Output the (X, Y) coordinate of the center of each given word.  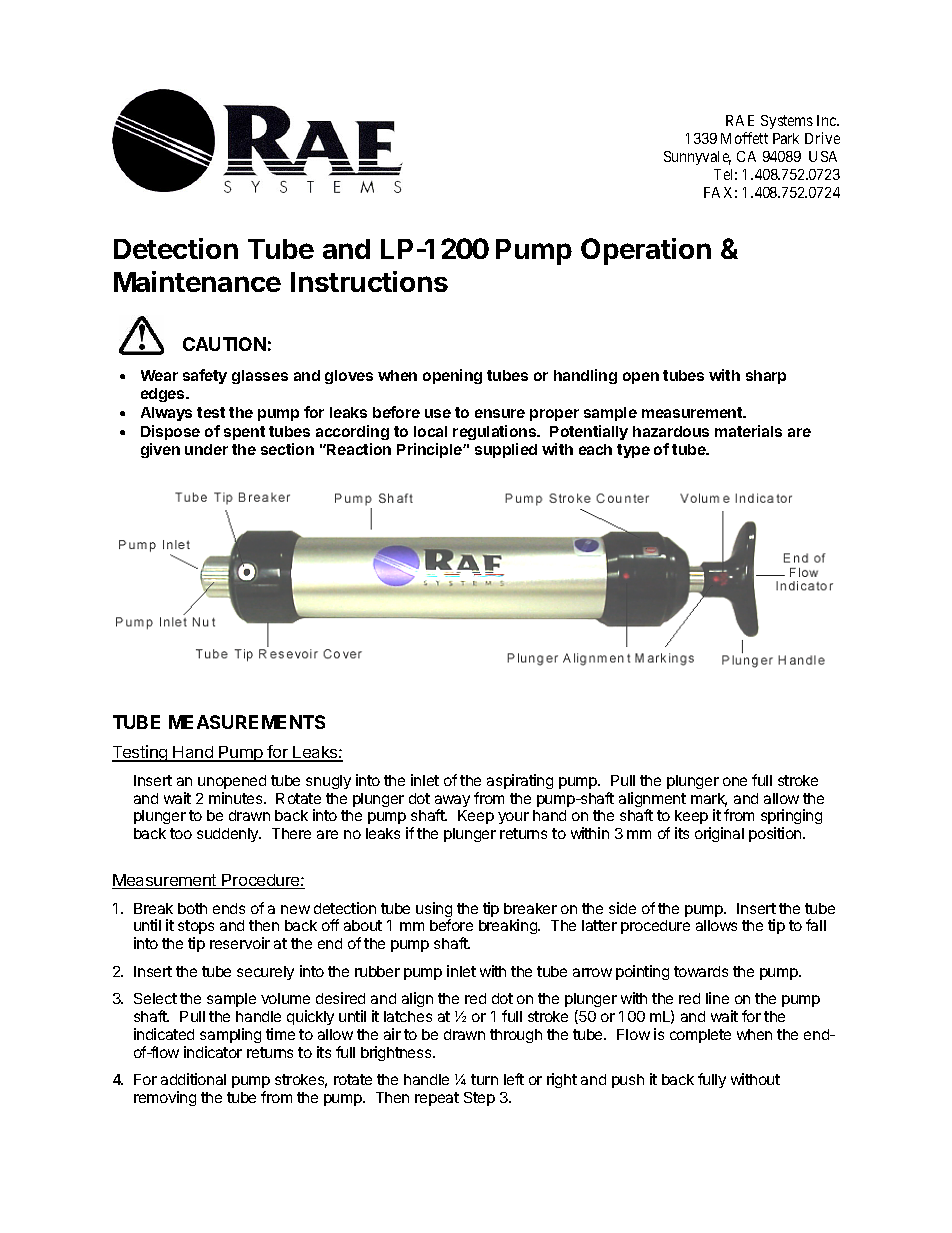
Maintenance (197, 281)
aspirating (520, 781)
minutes (237, 798)
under (206, 449)
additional (193, 1079)
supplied (506, 450)
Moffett (744, 138)
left (514, 1079)
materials (748, 431)
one (735, 781)
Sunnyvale (697, 158)
